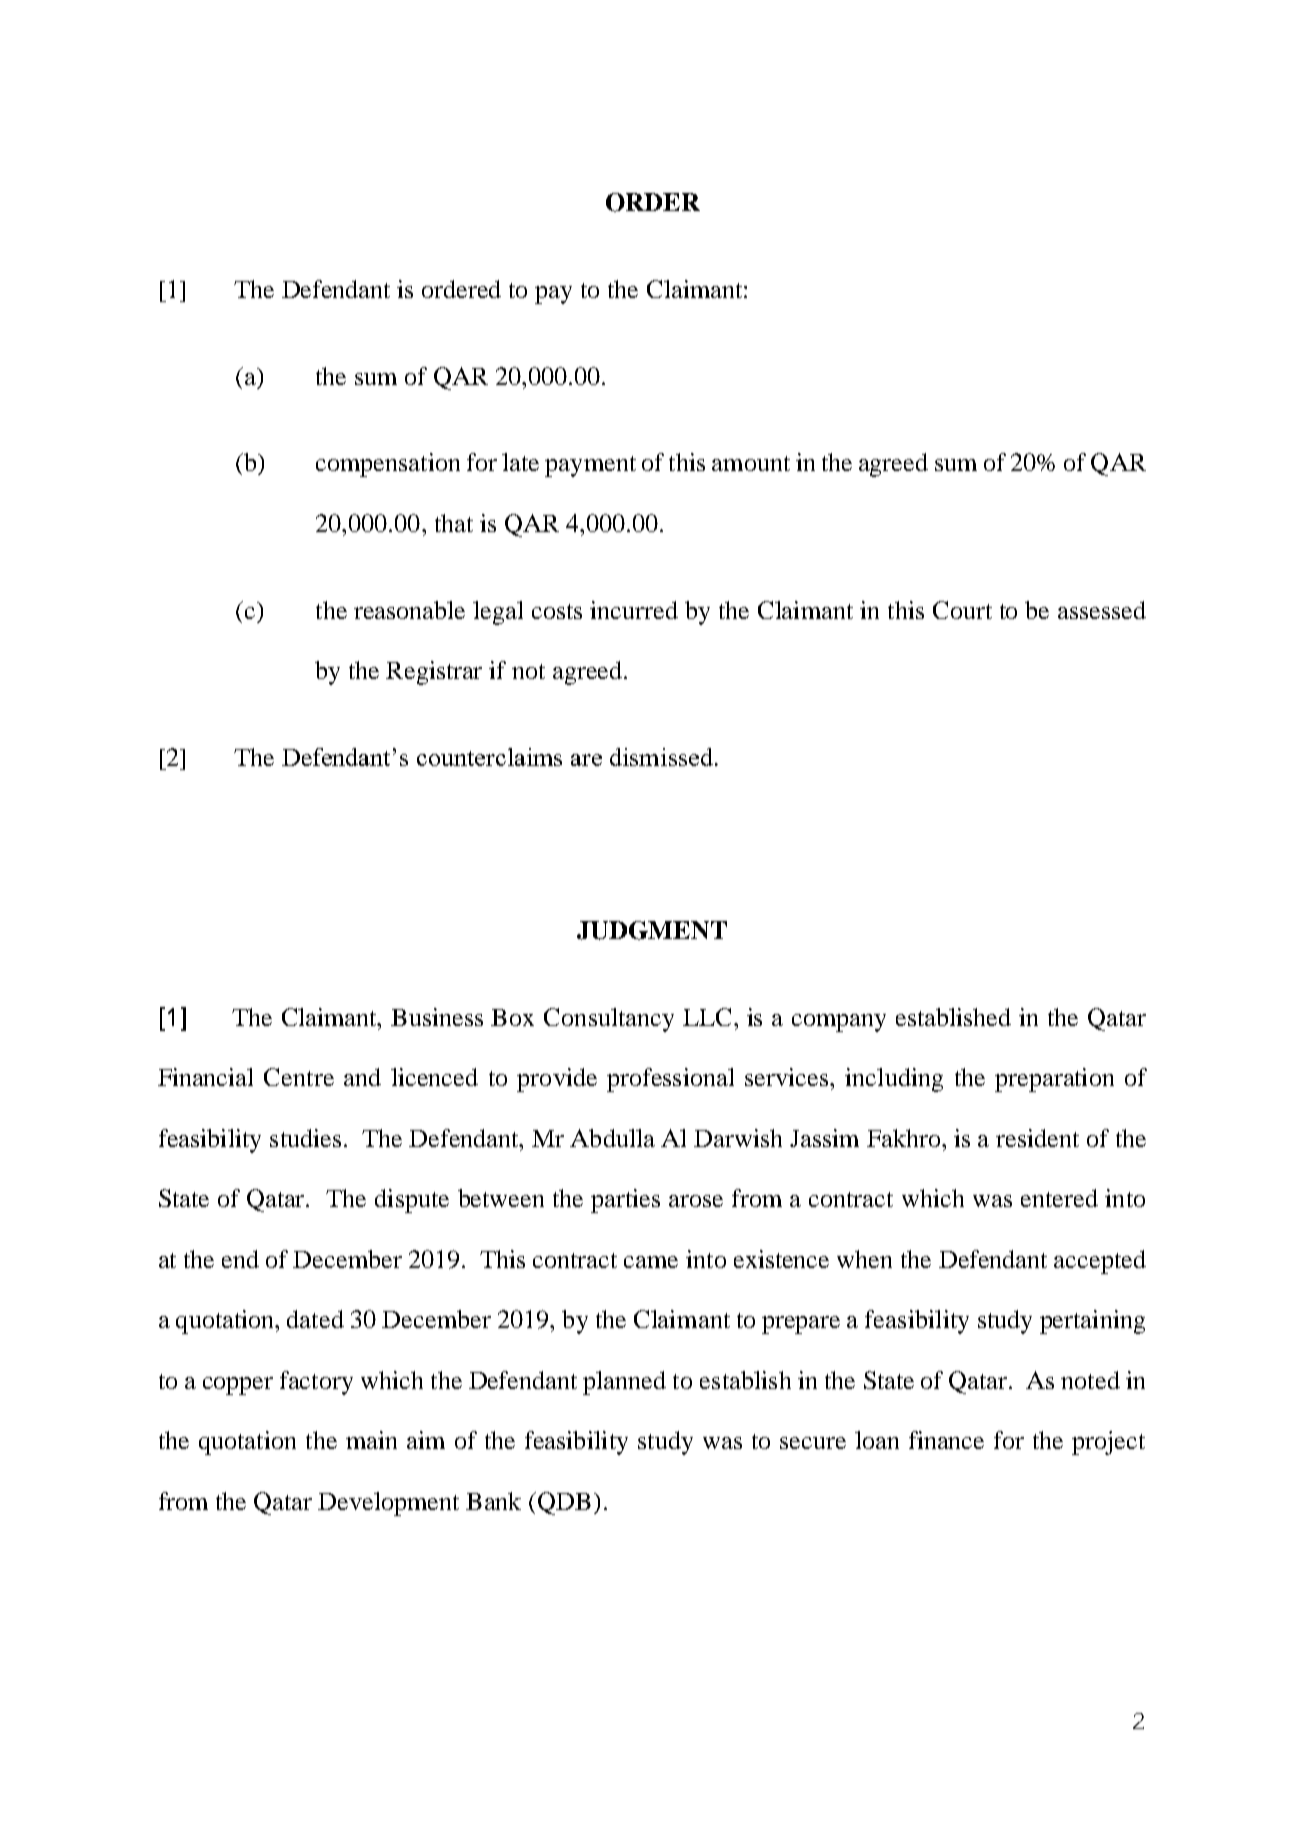 This image has height=1844, width=1304. I want to click on assessed, so click(1102, 610).
